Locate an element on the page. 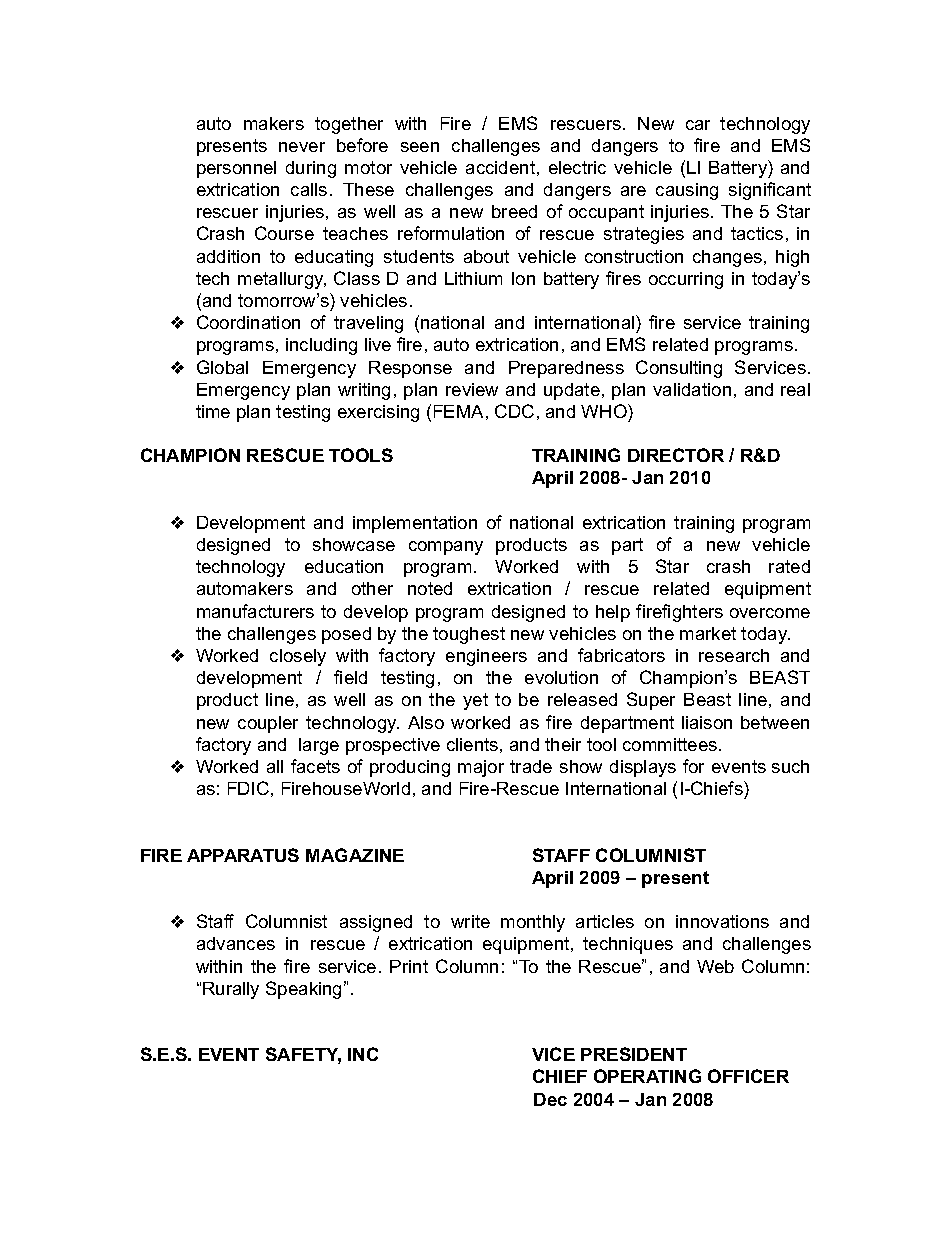  CDC is located at coordinates (514, 411).
